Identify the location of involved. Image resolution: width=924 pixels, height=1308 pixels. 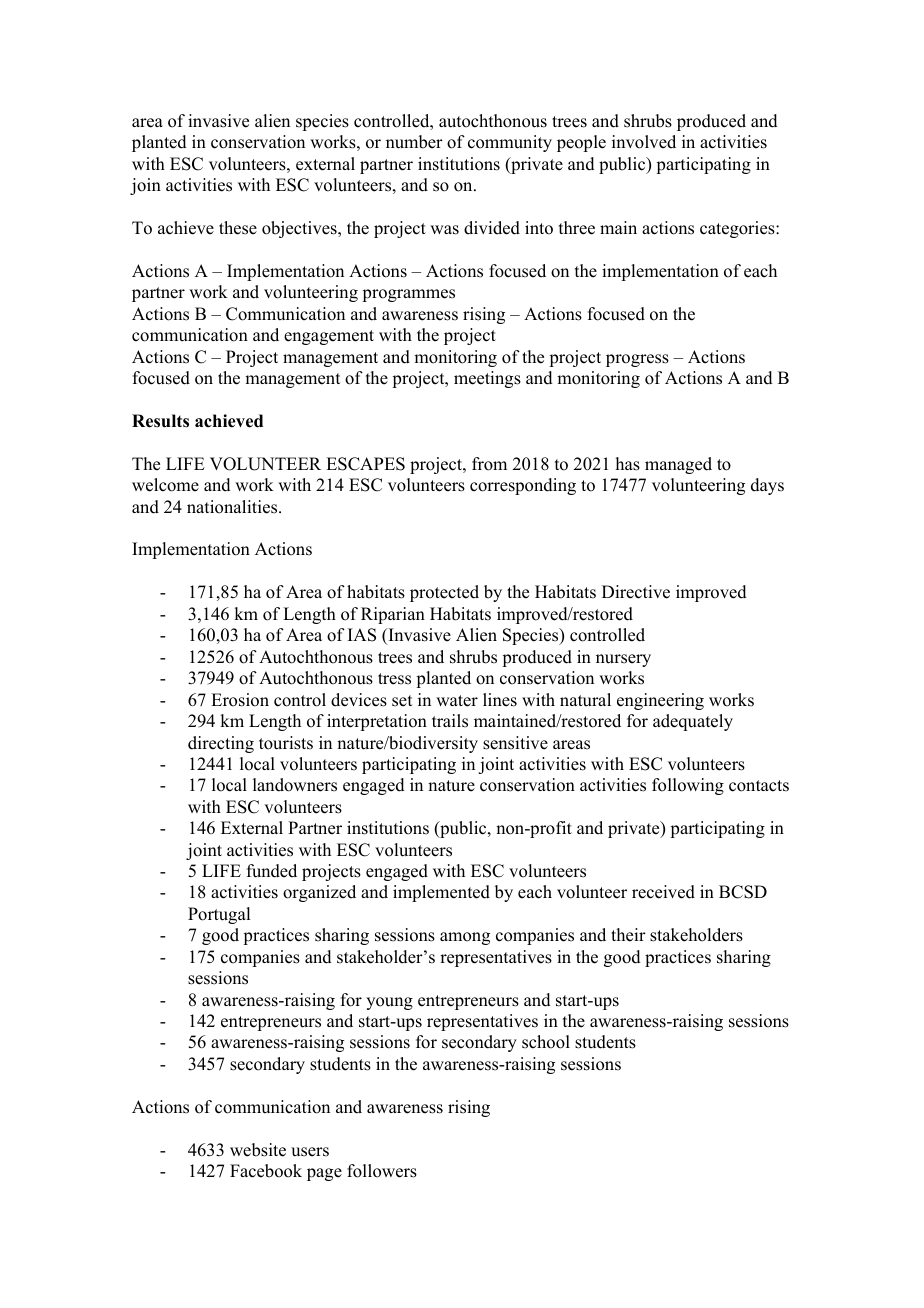
(644, 142).
